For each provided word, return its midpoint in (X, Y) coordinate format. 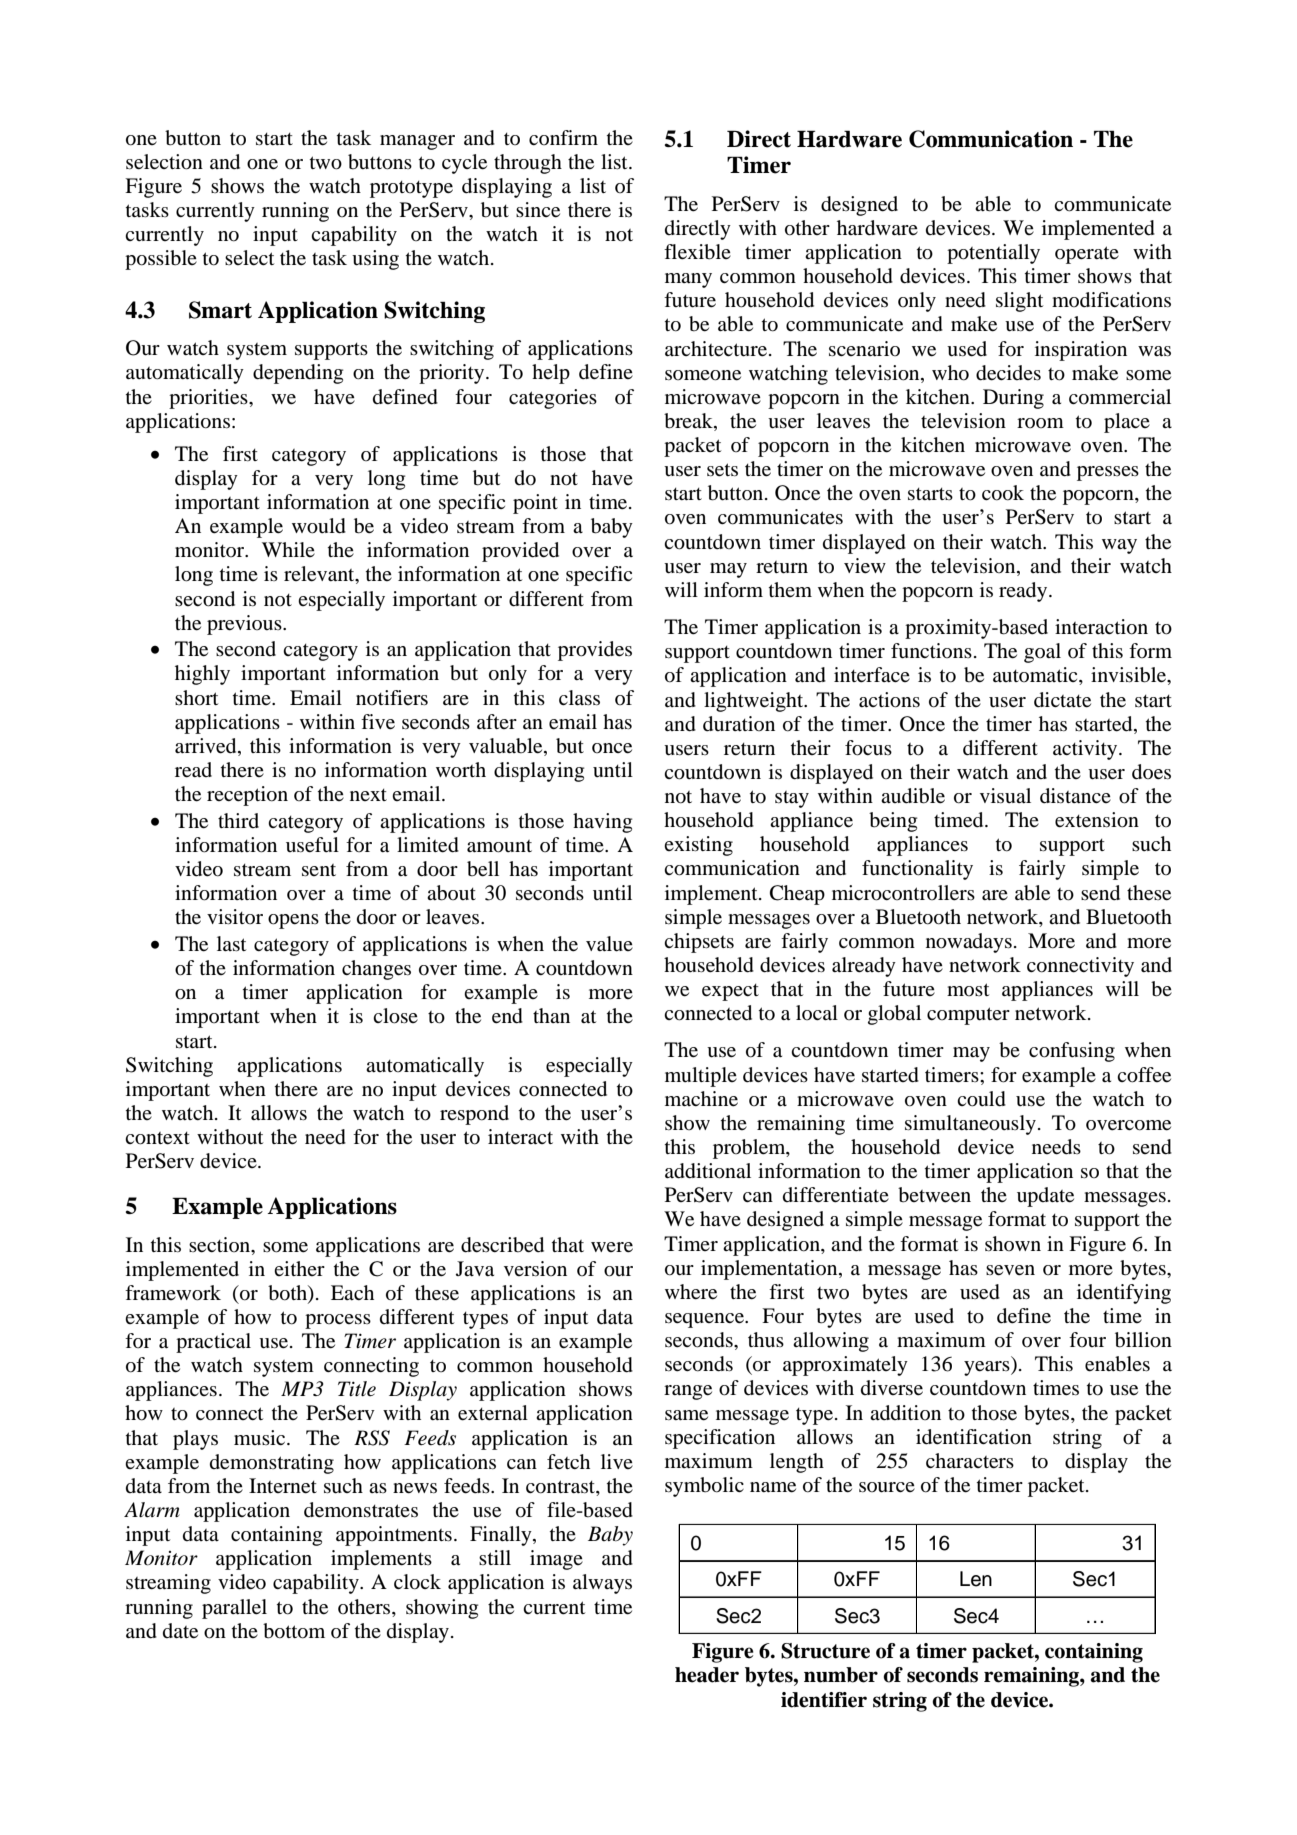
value (609, 944)
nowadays (969, 943)
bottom (294, 1631)
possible (161, 260)
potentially (993, 254)
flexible (697, 252)
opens (293, 921)
